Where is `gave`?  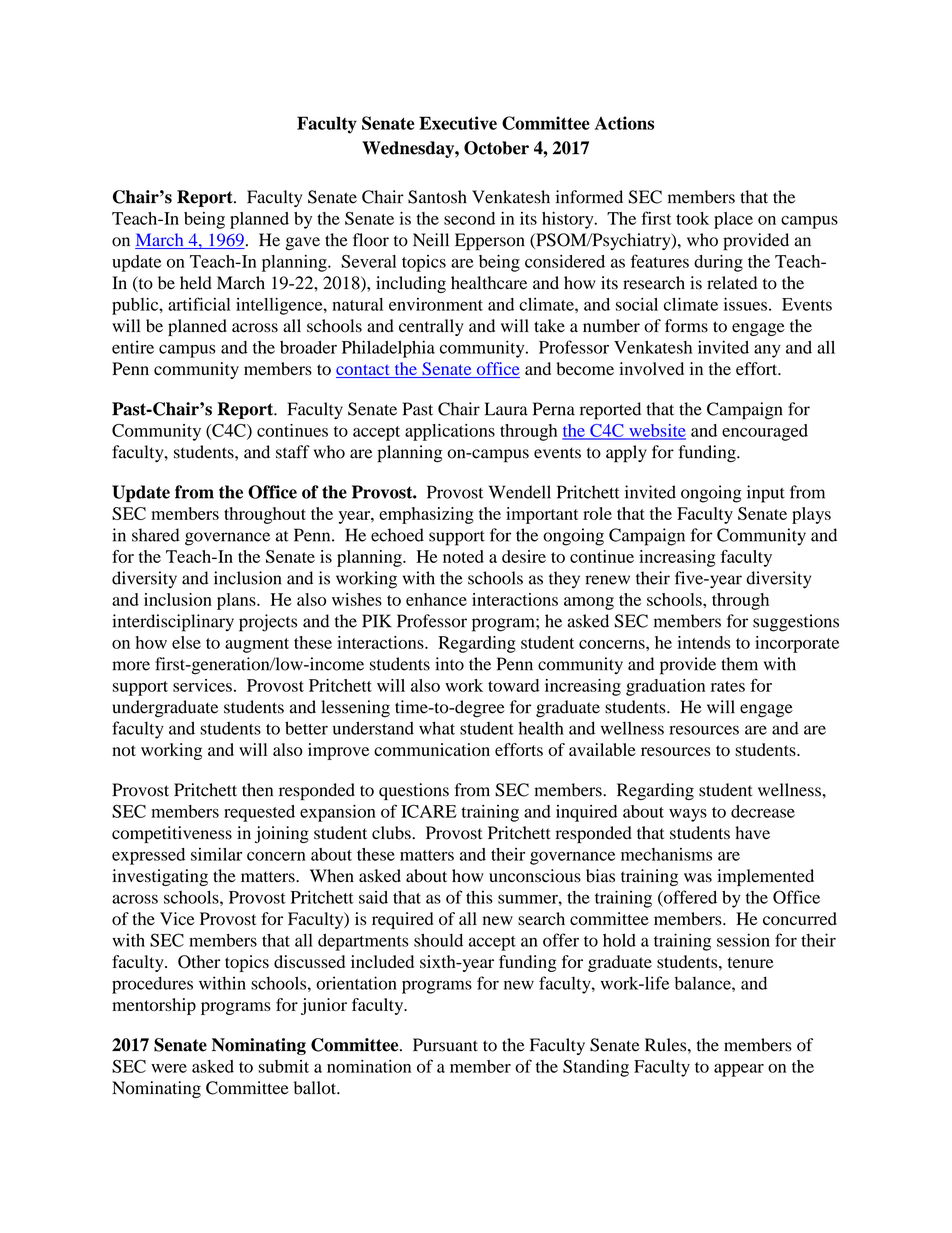 gave is located at coordinates (302, 243).
